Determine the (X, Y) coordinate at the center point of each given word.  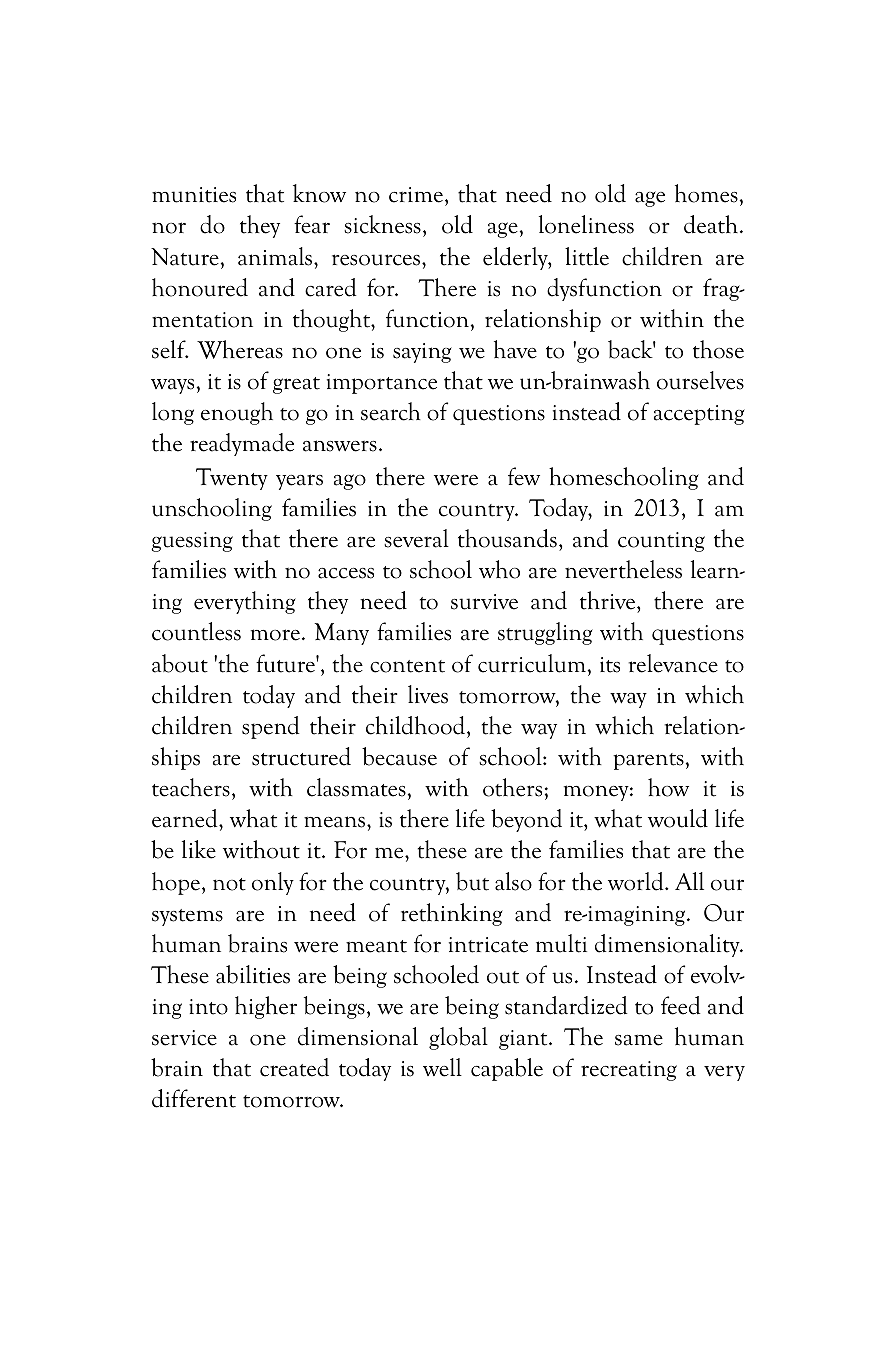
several (416, 538)
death (712, 224)
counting (661, 542)
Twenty (232, 479)
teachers (191, 787)
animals (276, 256)
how (668, 787)
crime (416, 195)
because (399, 756)
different (194, 1098)
